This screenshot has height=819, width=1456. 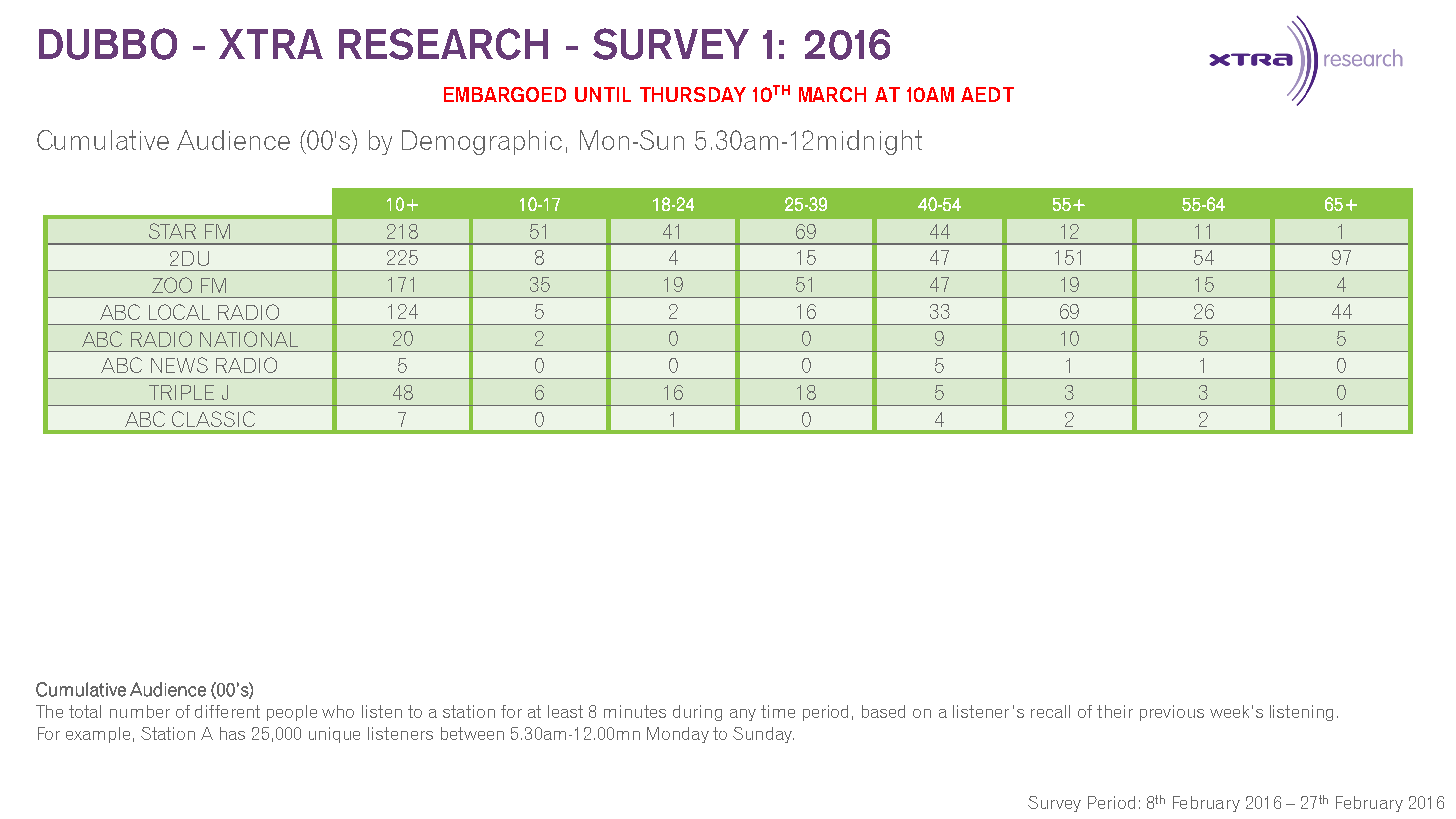 What do you see at coordinates (181, 392) in the screenshot?
I see `TRIPLE` at bounding box center [181, 392].
